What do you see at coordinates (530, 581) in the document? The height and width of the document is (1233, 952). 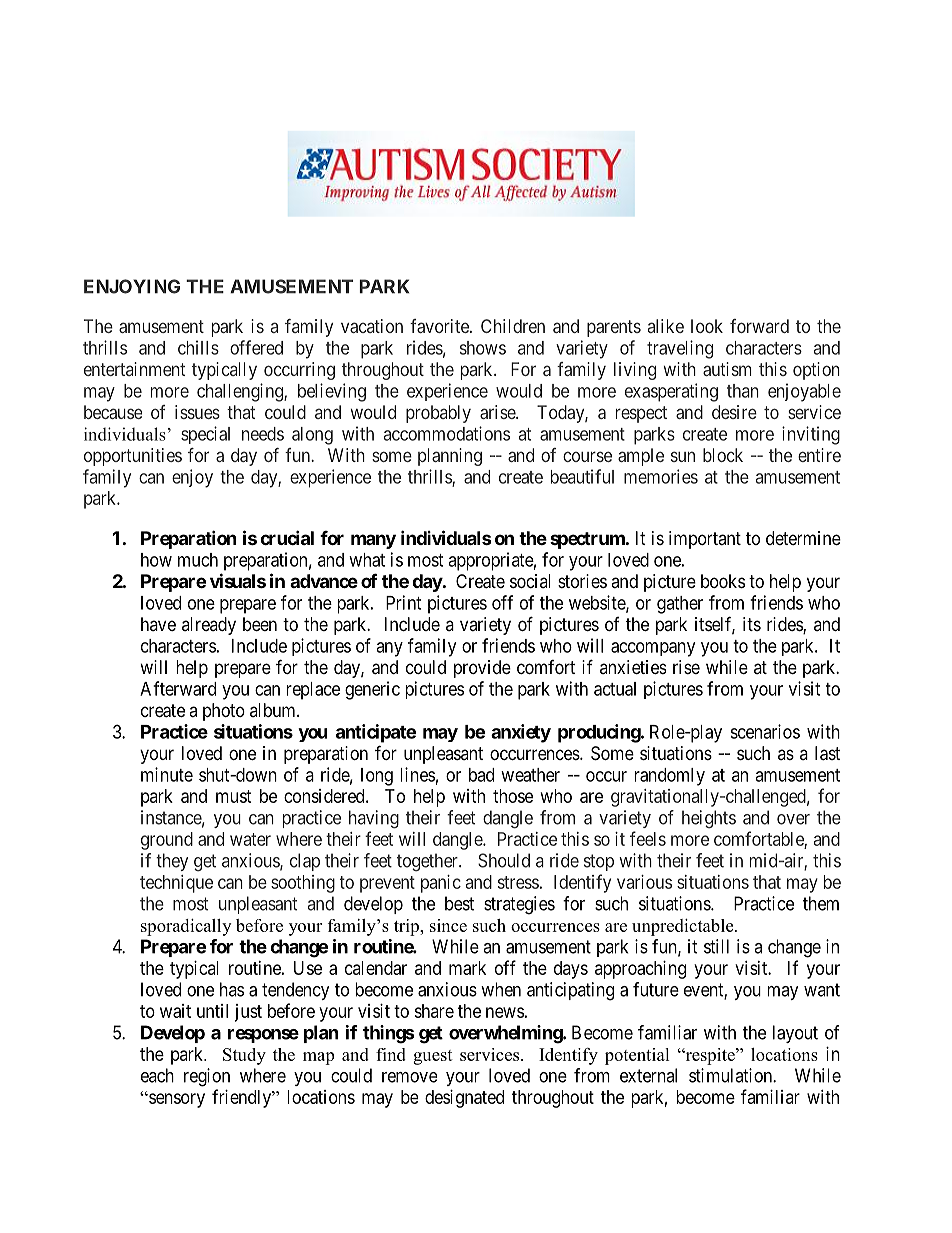 I see `social` at bounding box center [530, 581].
